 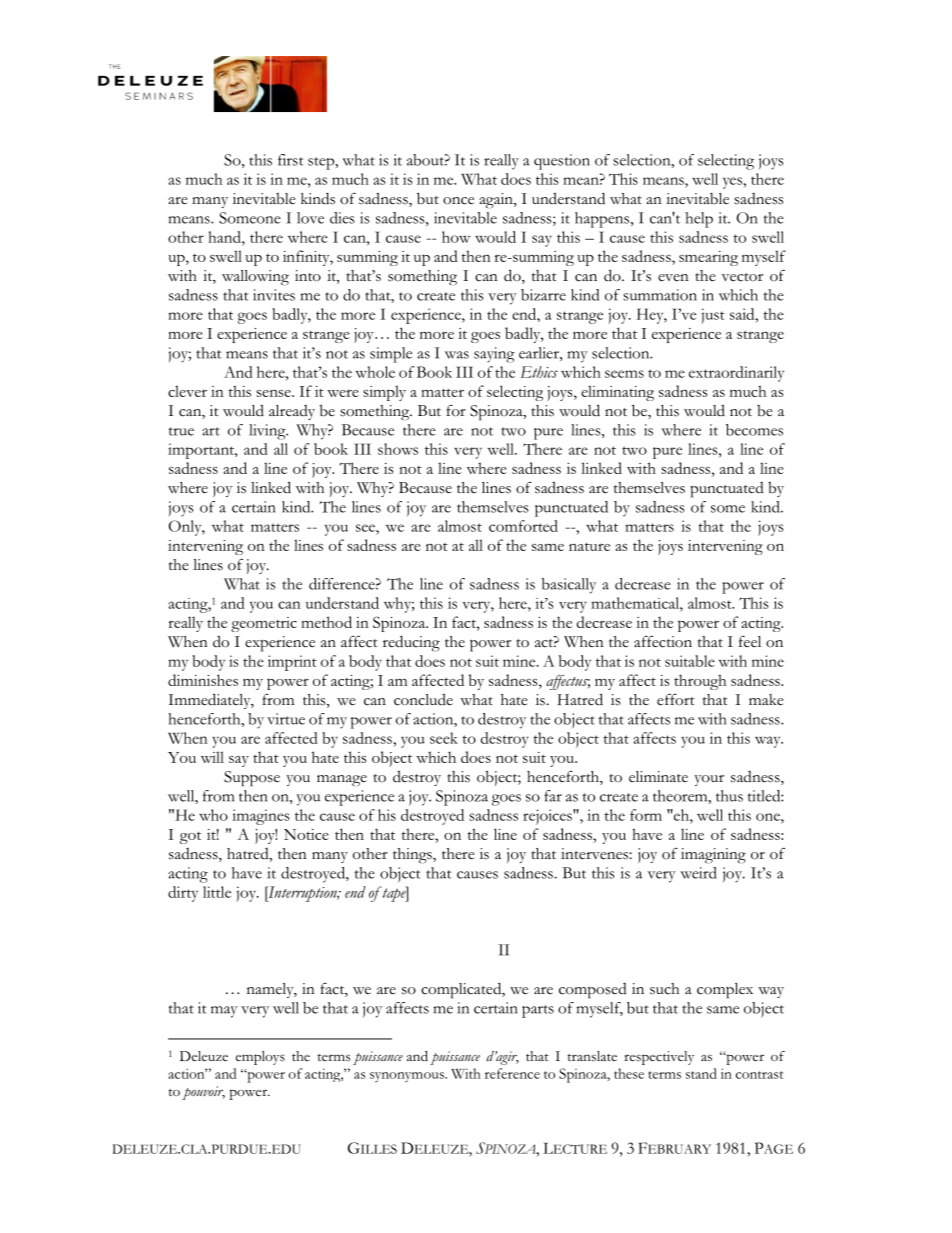 I want to click on yes, so click(x=733, y=183).
